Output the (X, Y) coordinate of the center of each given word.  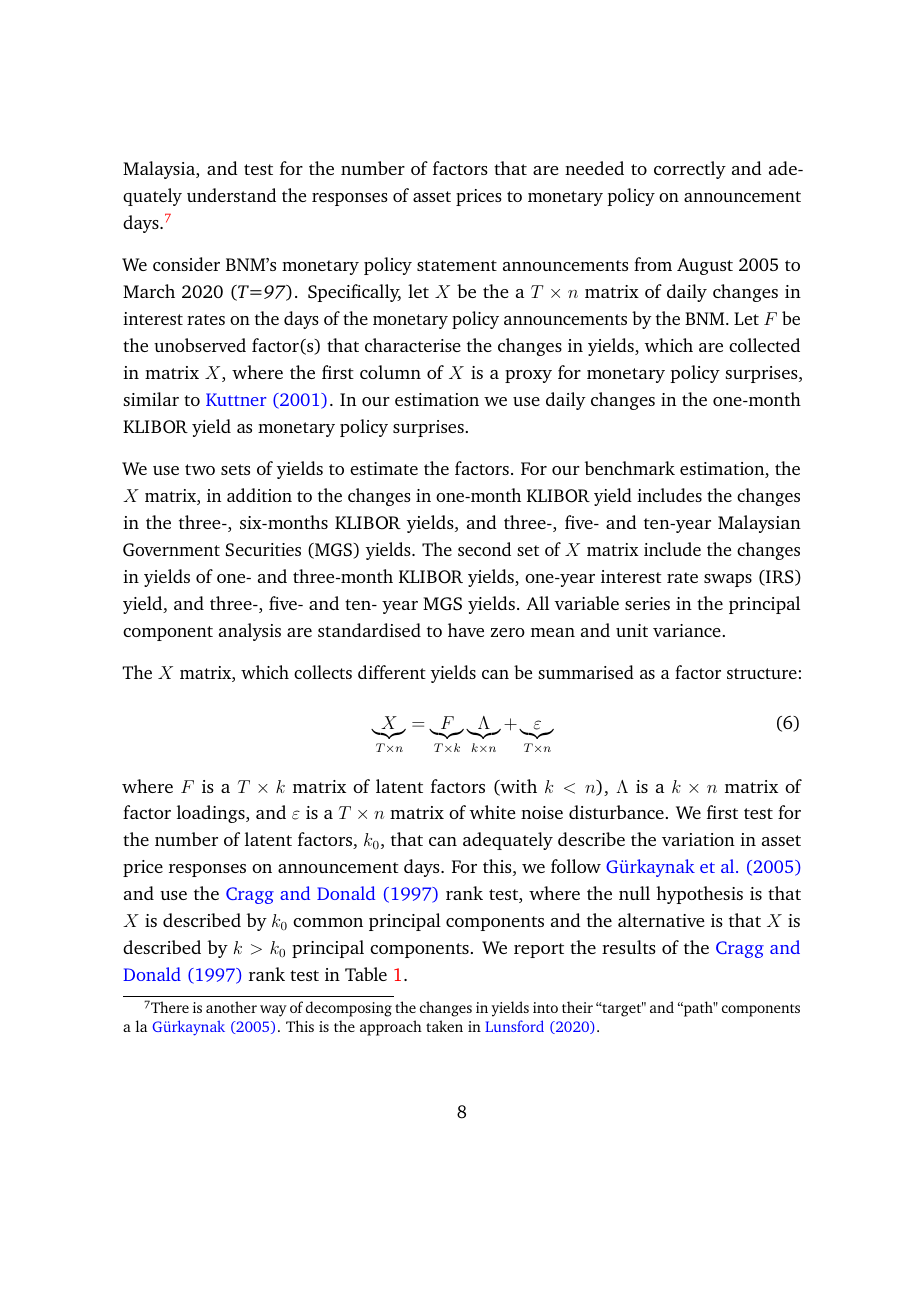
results (629, 947)
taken (444, 1026)
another (231, 1007)
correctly (690, 170)
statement (457, 265)
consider (186, 264)
